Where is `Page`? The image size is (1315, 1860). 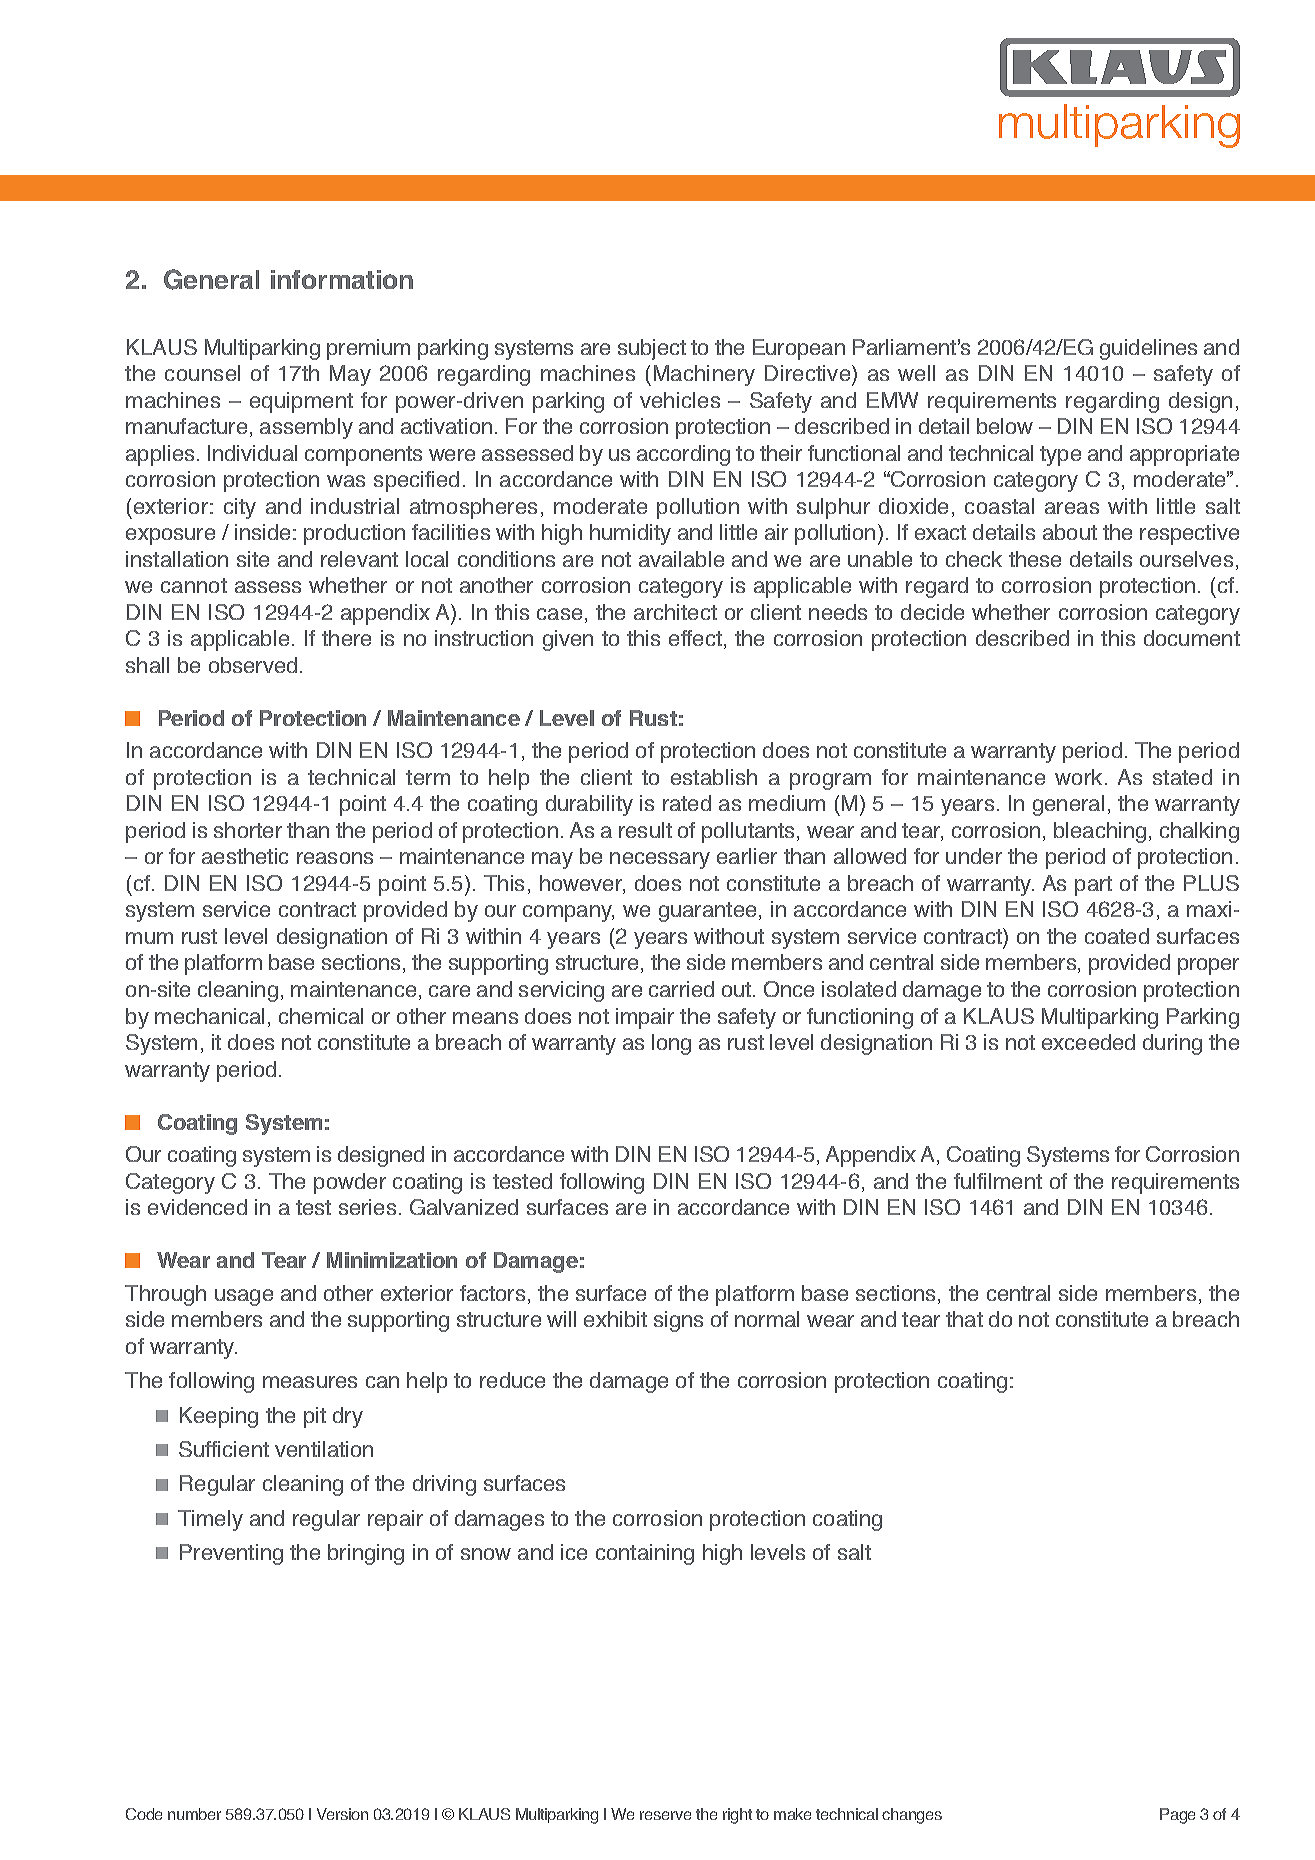
Page is located at coordinates (1177, 1816).
